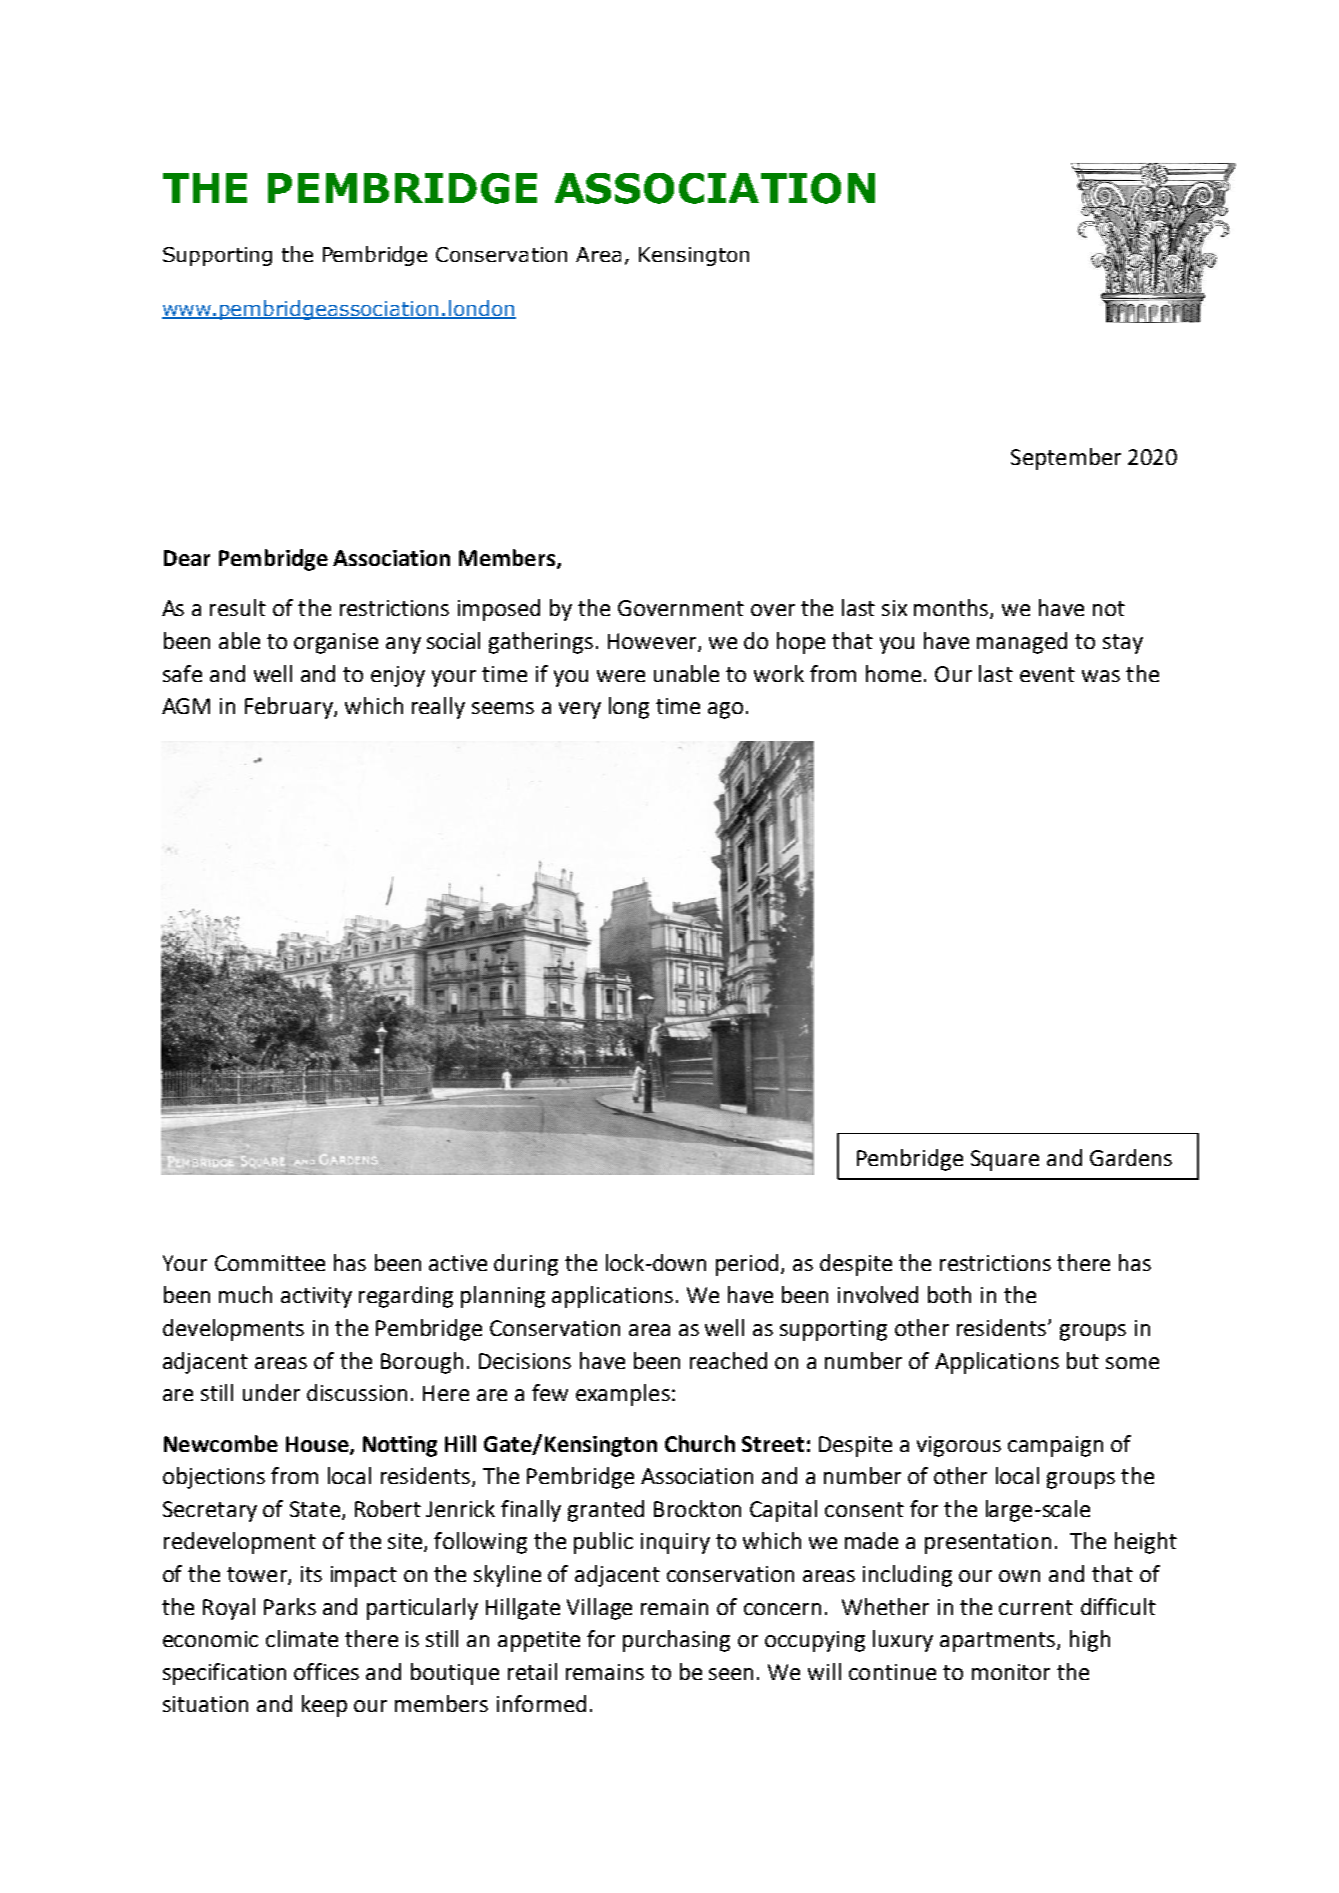 This screenshot has height=1893, width=1339. I want to click on Dear, so click(187, 558).
